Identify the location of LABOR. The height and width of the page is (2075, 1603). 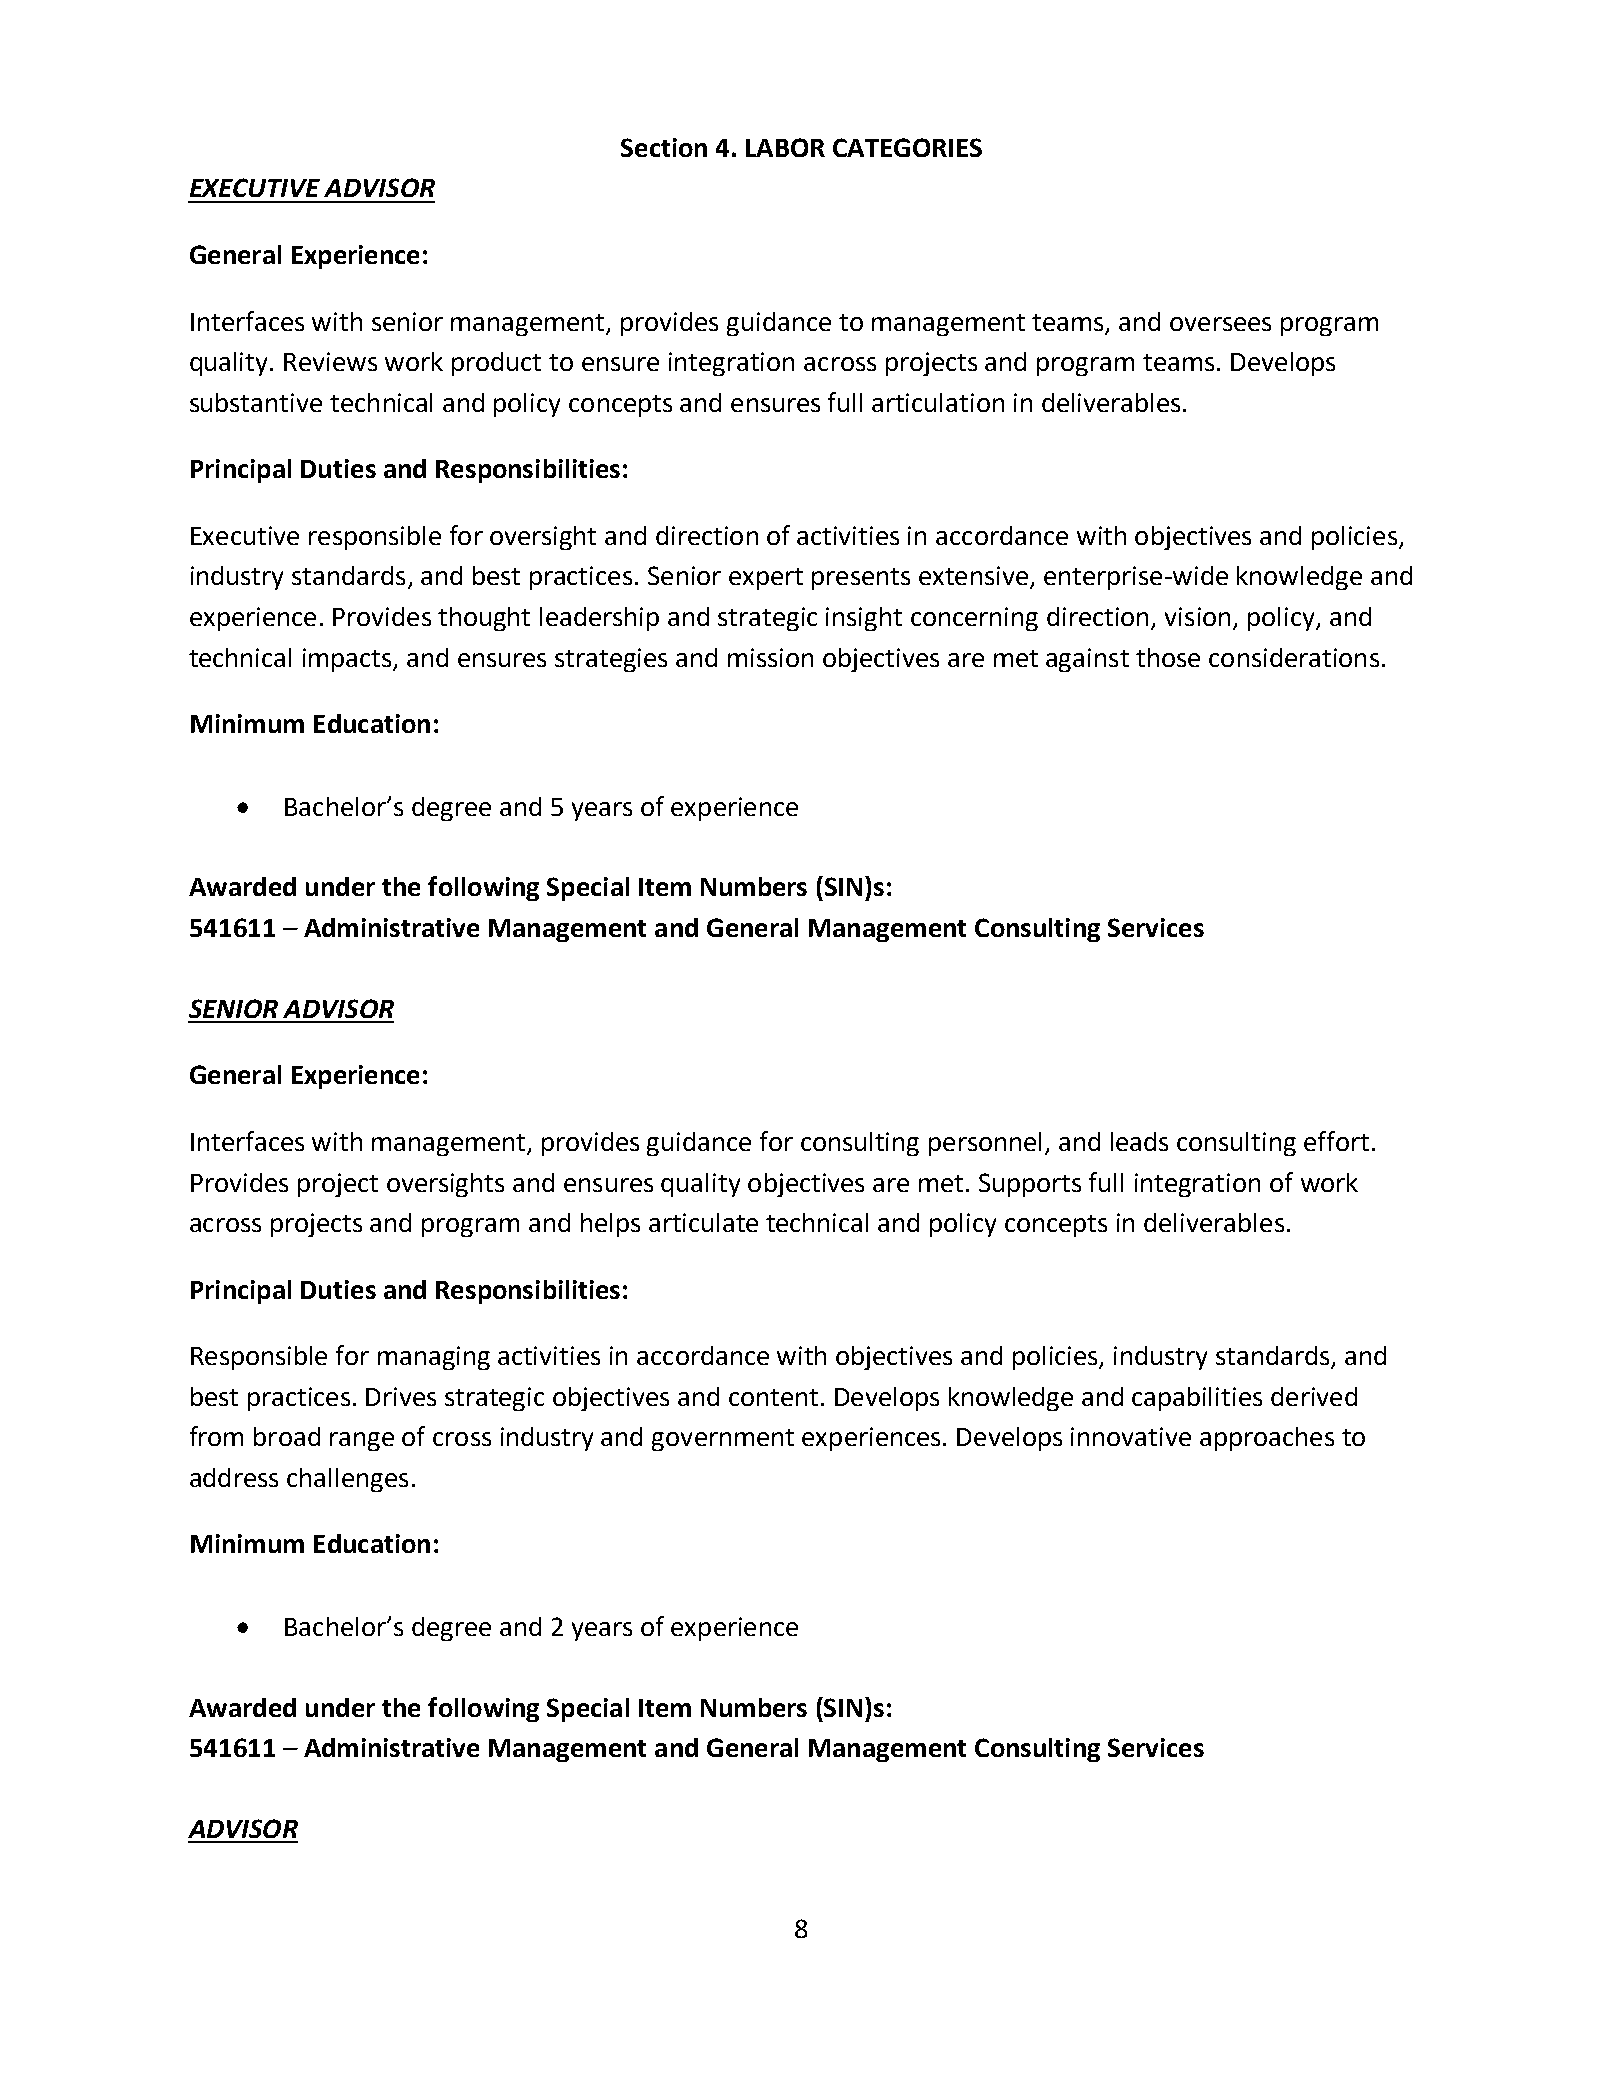
(785, 147).
